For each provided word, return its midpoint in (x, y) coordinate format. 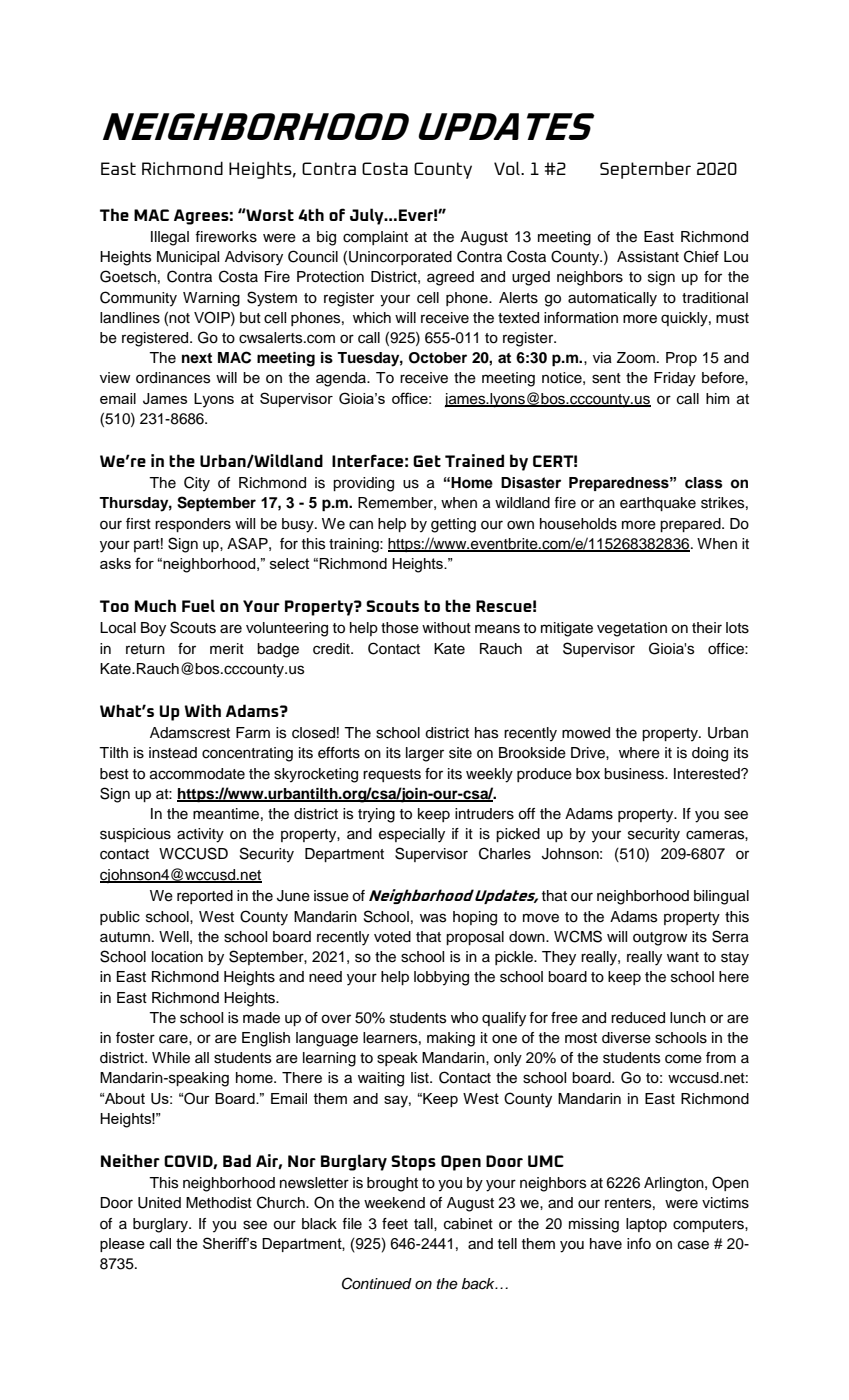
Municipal (188, 258)
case (693, 1245)
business (635, 774)
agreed (450, 278)
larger (425, 754)
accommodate (197, 774)
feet (395, 1224)
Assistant (648, 257)
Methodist (219, 1203)
